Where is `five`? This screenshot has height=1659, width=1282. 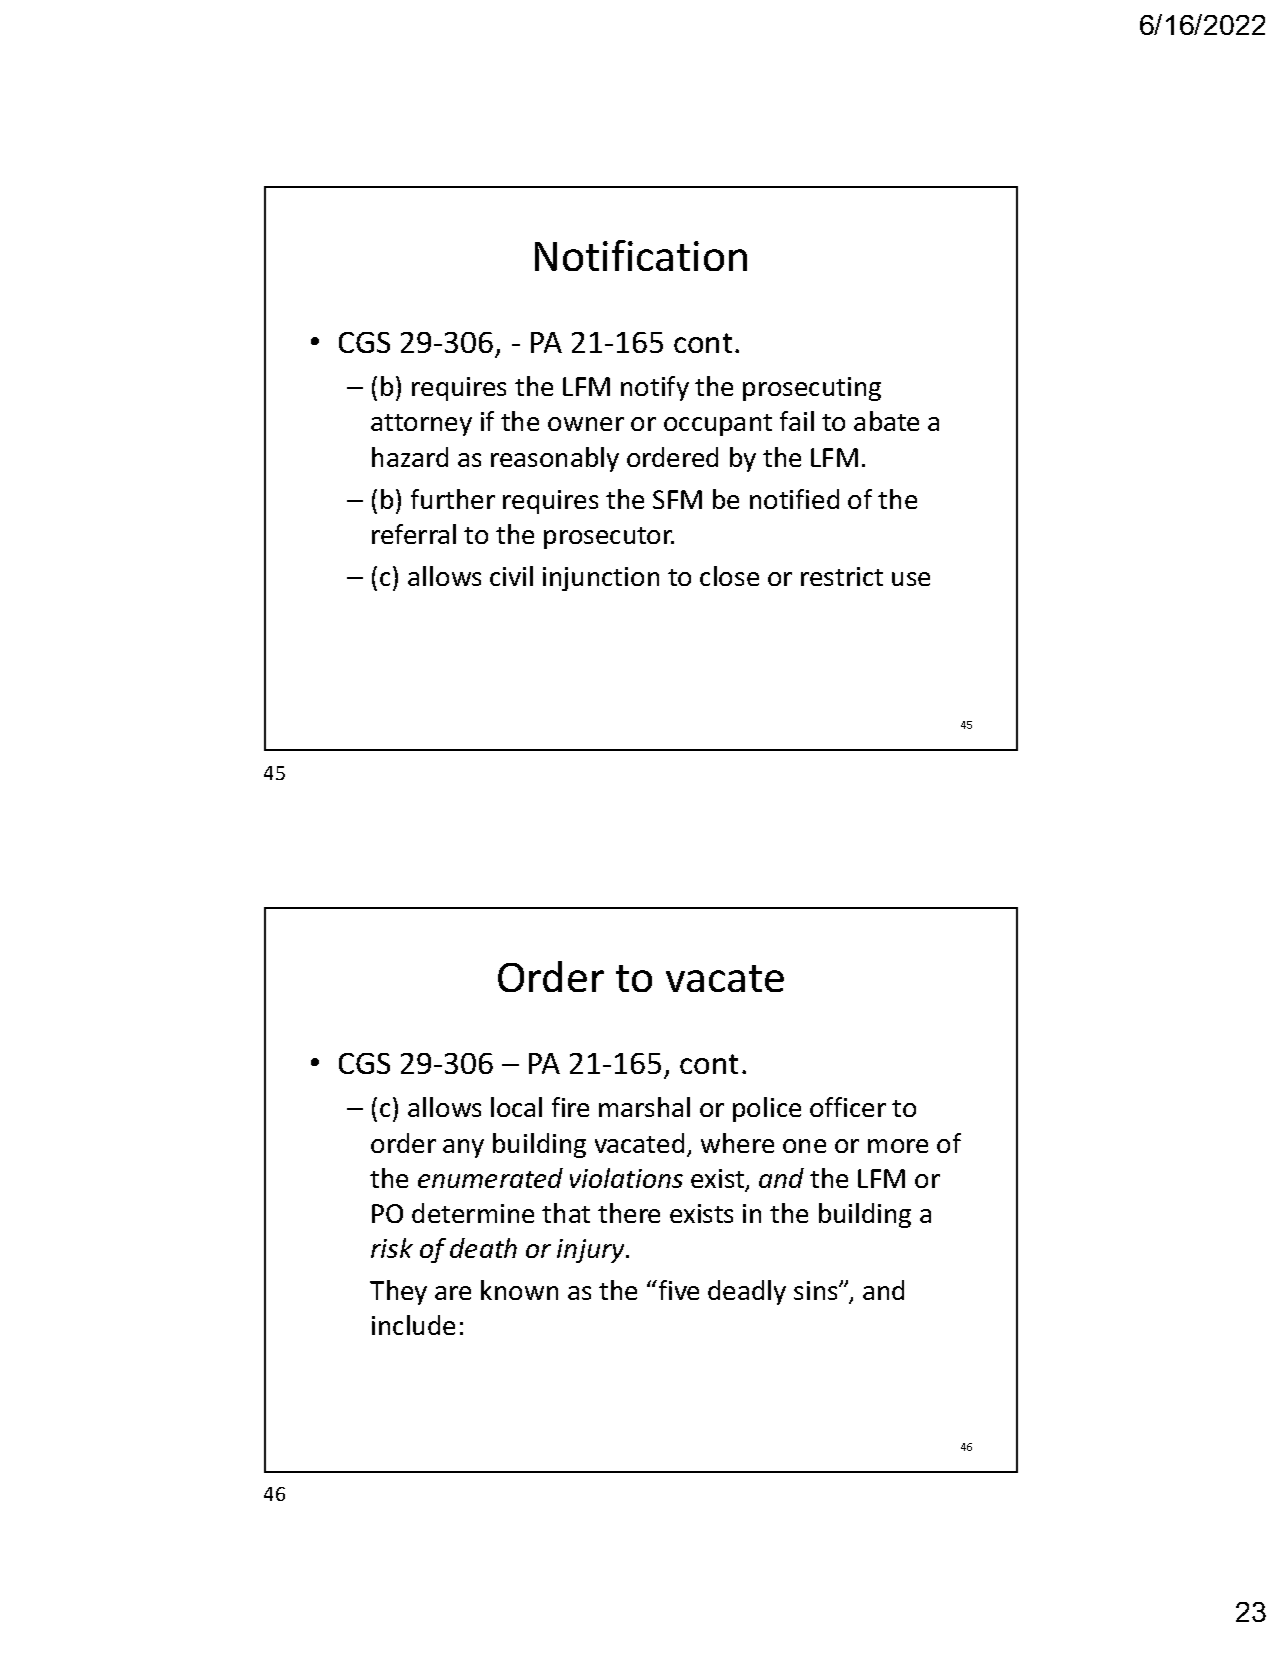
five is located at coordinates (677, 1290).
